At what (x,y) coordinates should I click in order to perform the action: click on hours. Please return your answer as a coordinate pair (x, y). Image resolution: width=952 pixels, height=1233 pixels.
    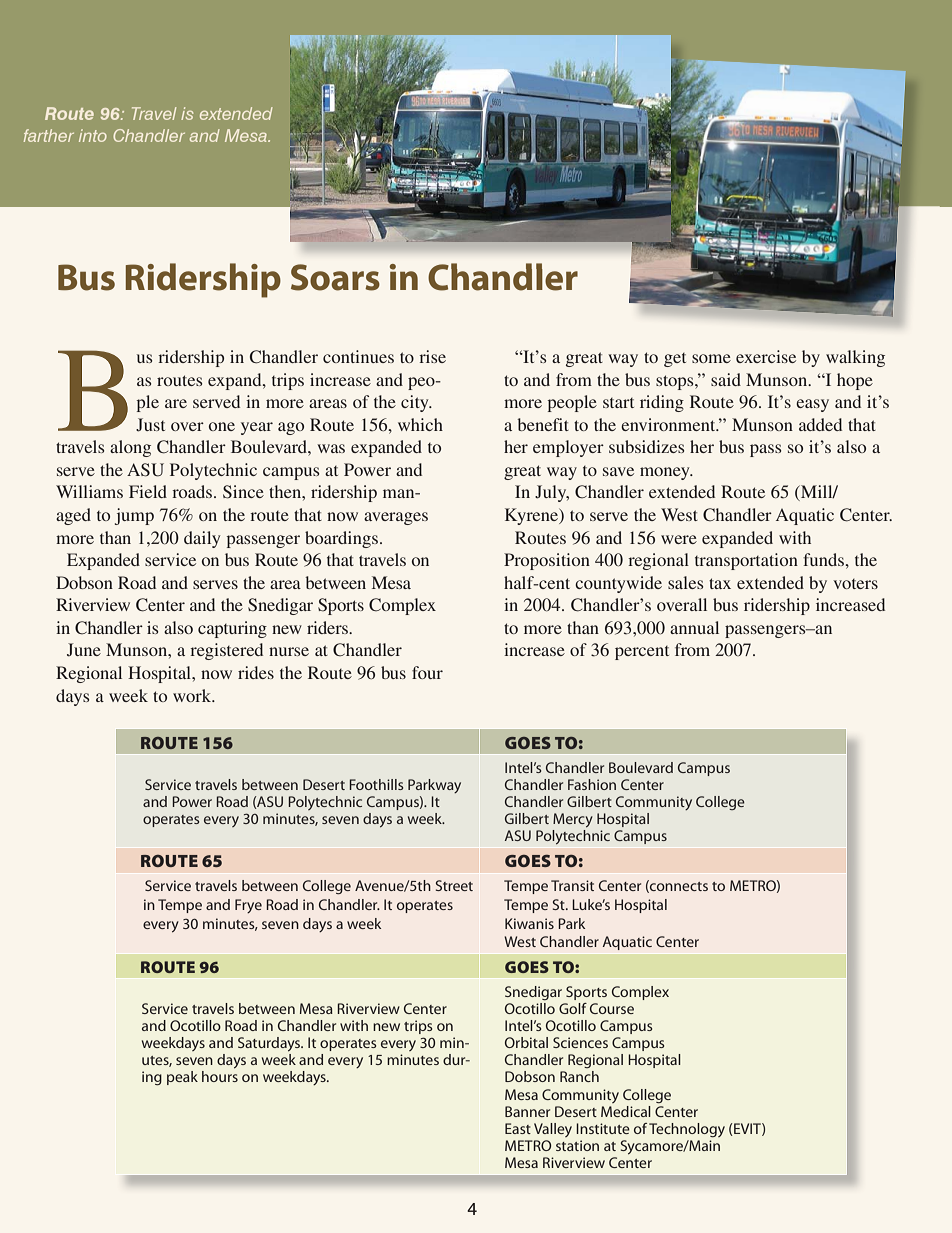
    Looking at the image, I should click on (220, 1076).
